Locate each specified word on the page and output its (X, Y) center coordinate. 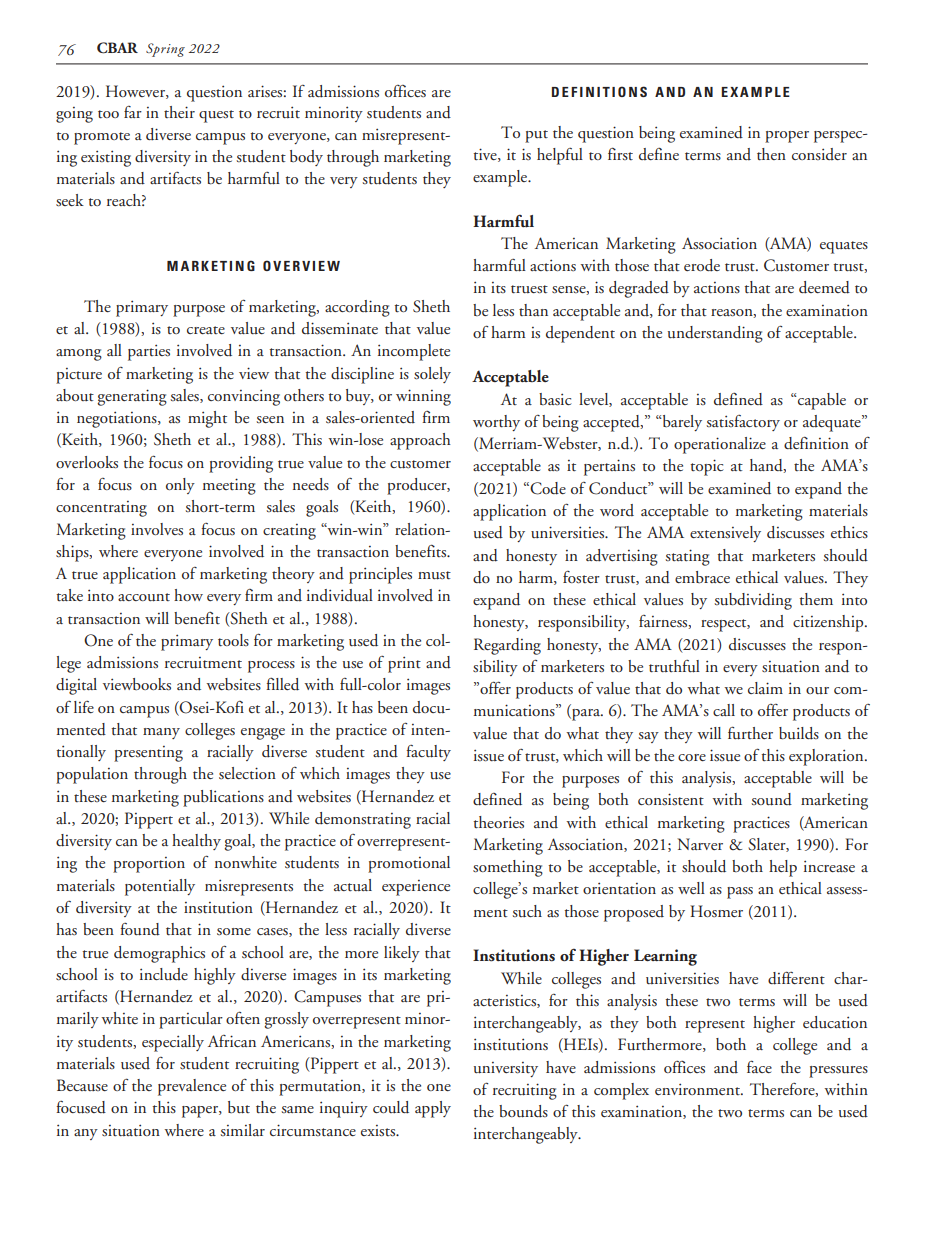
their (179, 112)
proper (787, 137)
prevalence (192, 1087)
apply (433, 1109)
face (759, 1066)
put (536, 136)
